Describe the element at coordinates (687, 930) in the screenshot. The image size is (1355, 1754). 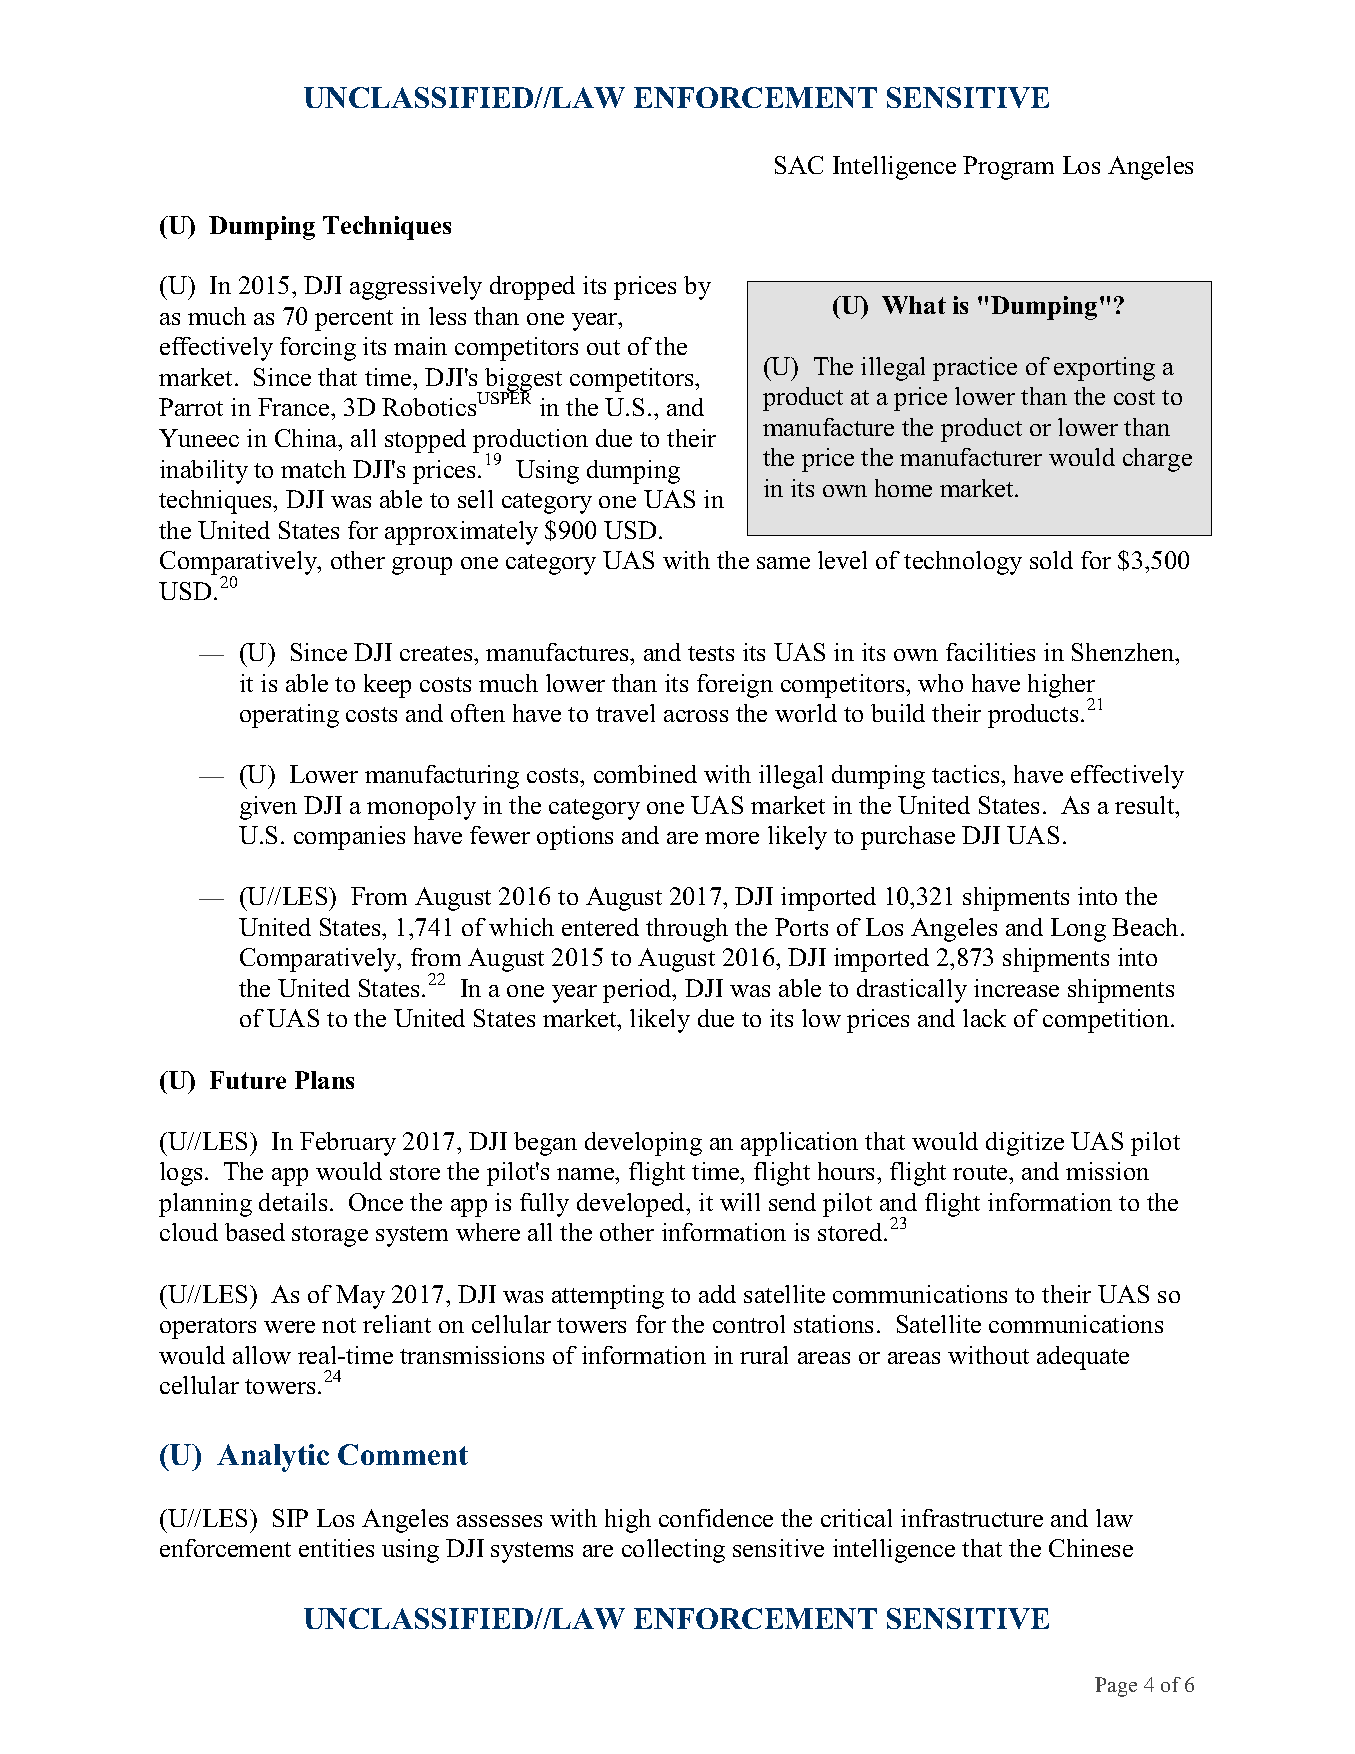
I see `through` at that location.
